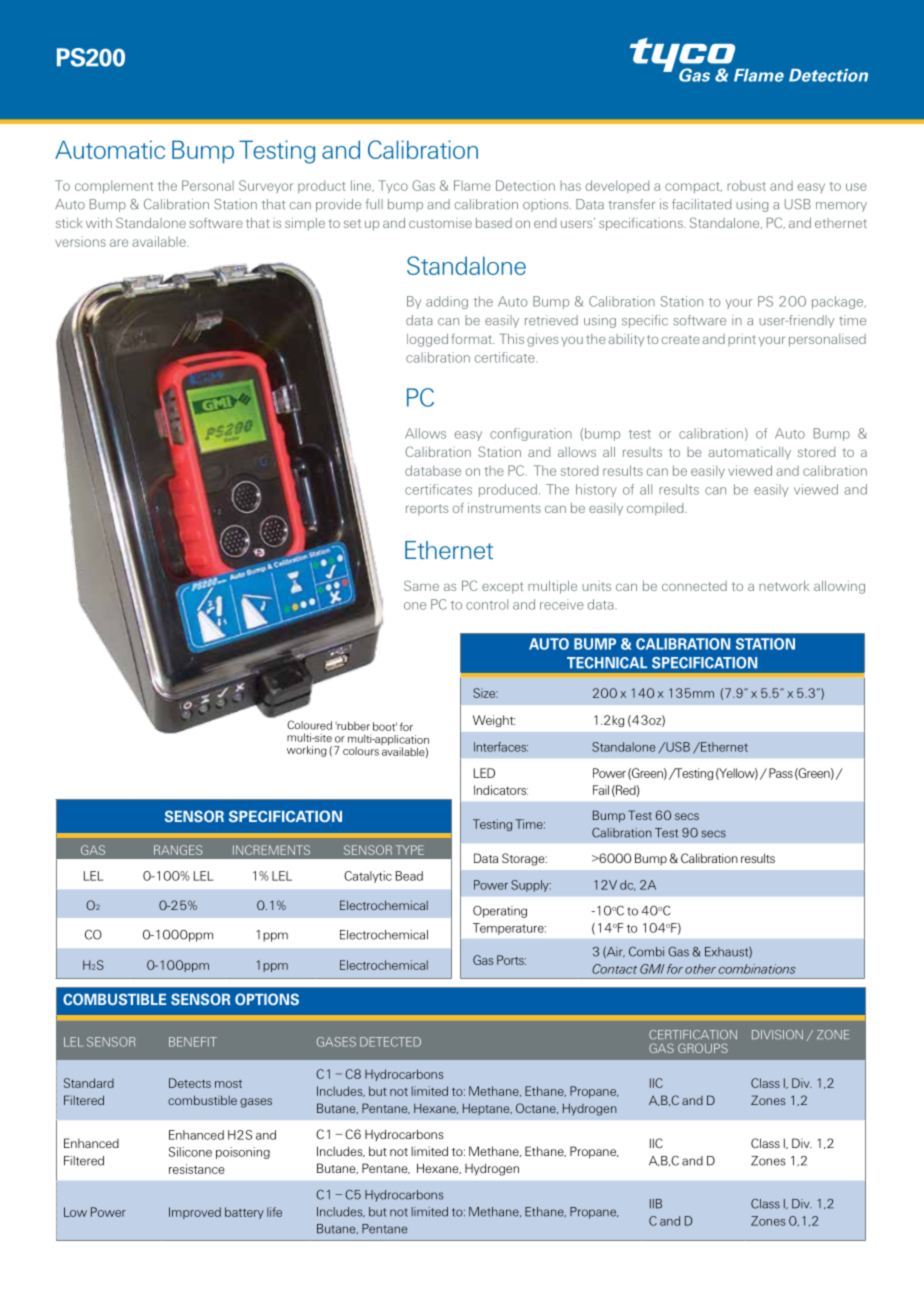 The image size is (924, 1308). Describe the element at coordinates (421, 585) in the image. I see `Same` at that location.
